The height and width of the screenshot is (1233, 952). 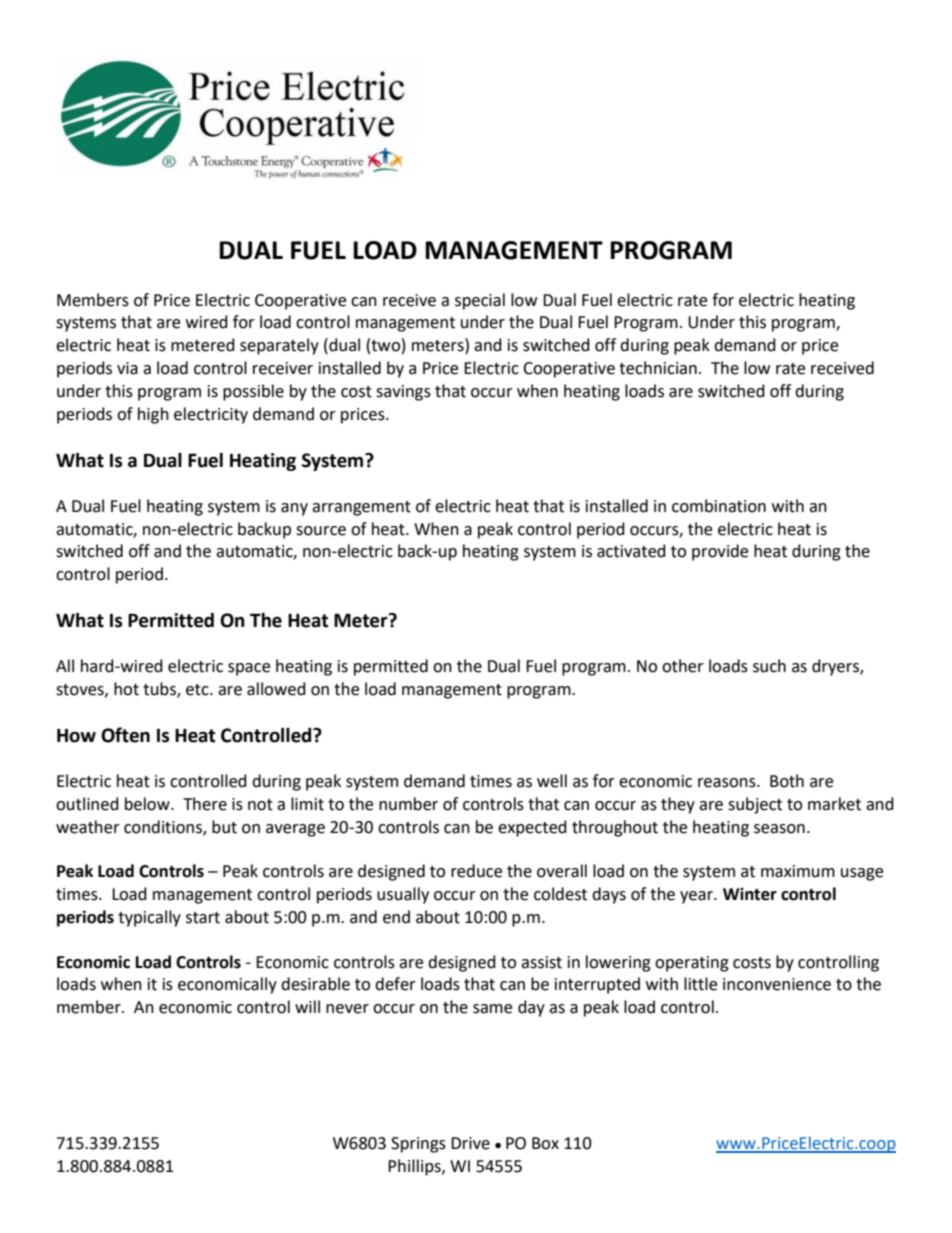 What do you see at coordinates (418, 1145) in the screenshot?
I see `Springs` at bounding box center [418, 1145].
